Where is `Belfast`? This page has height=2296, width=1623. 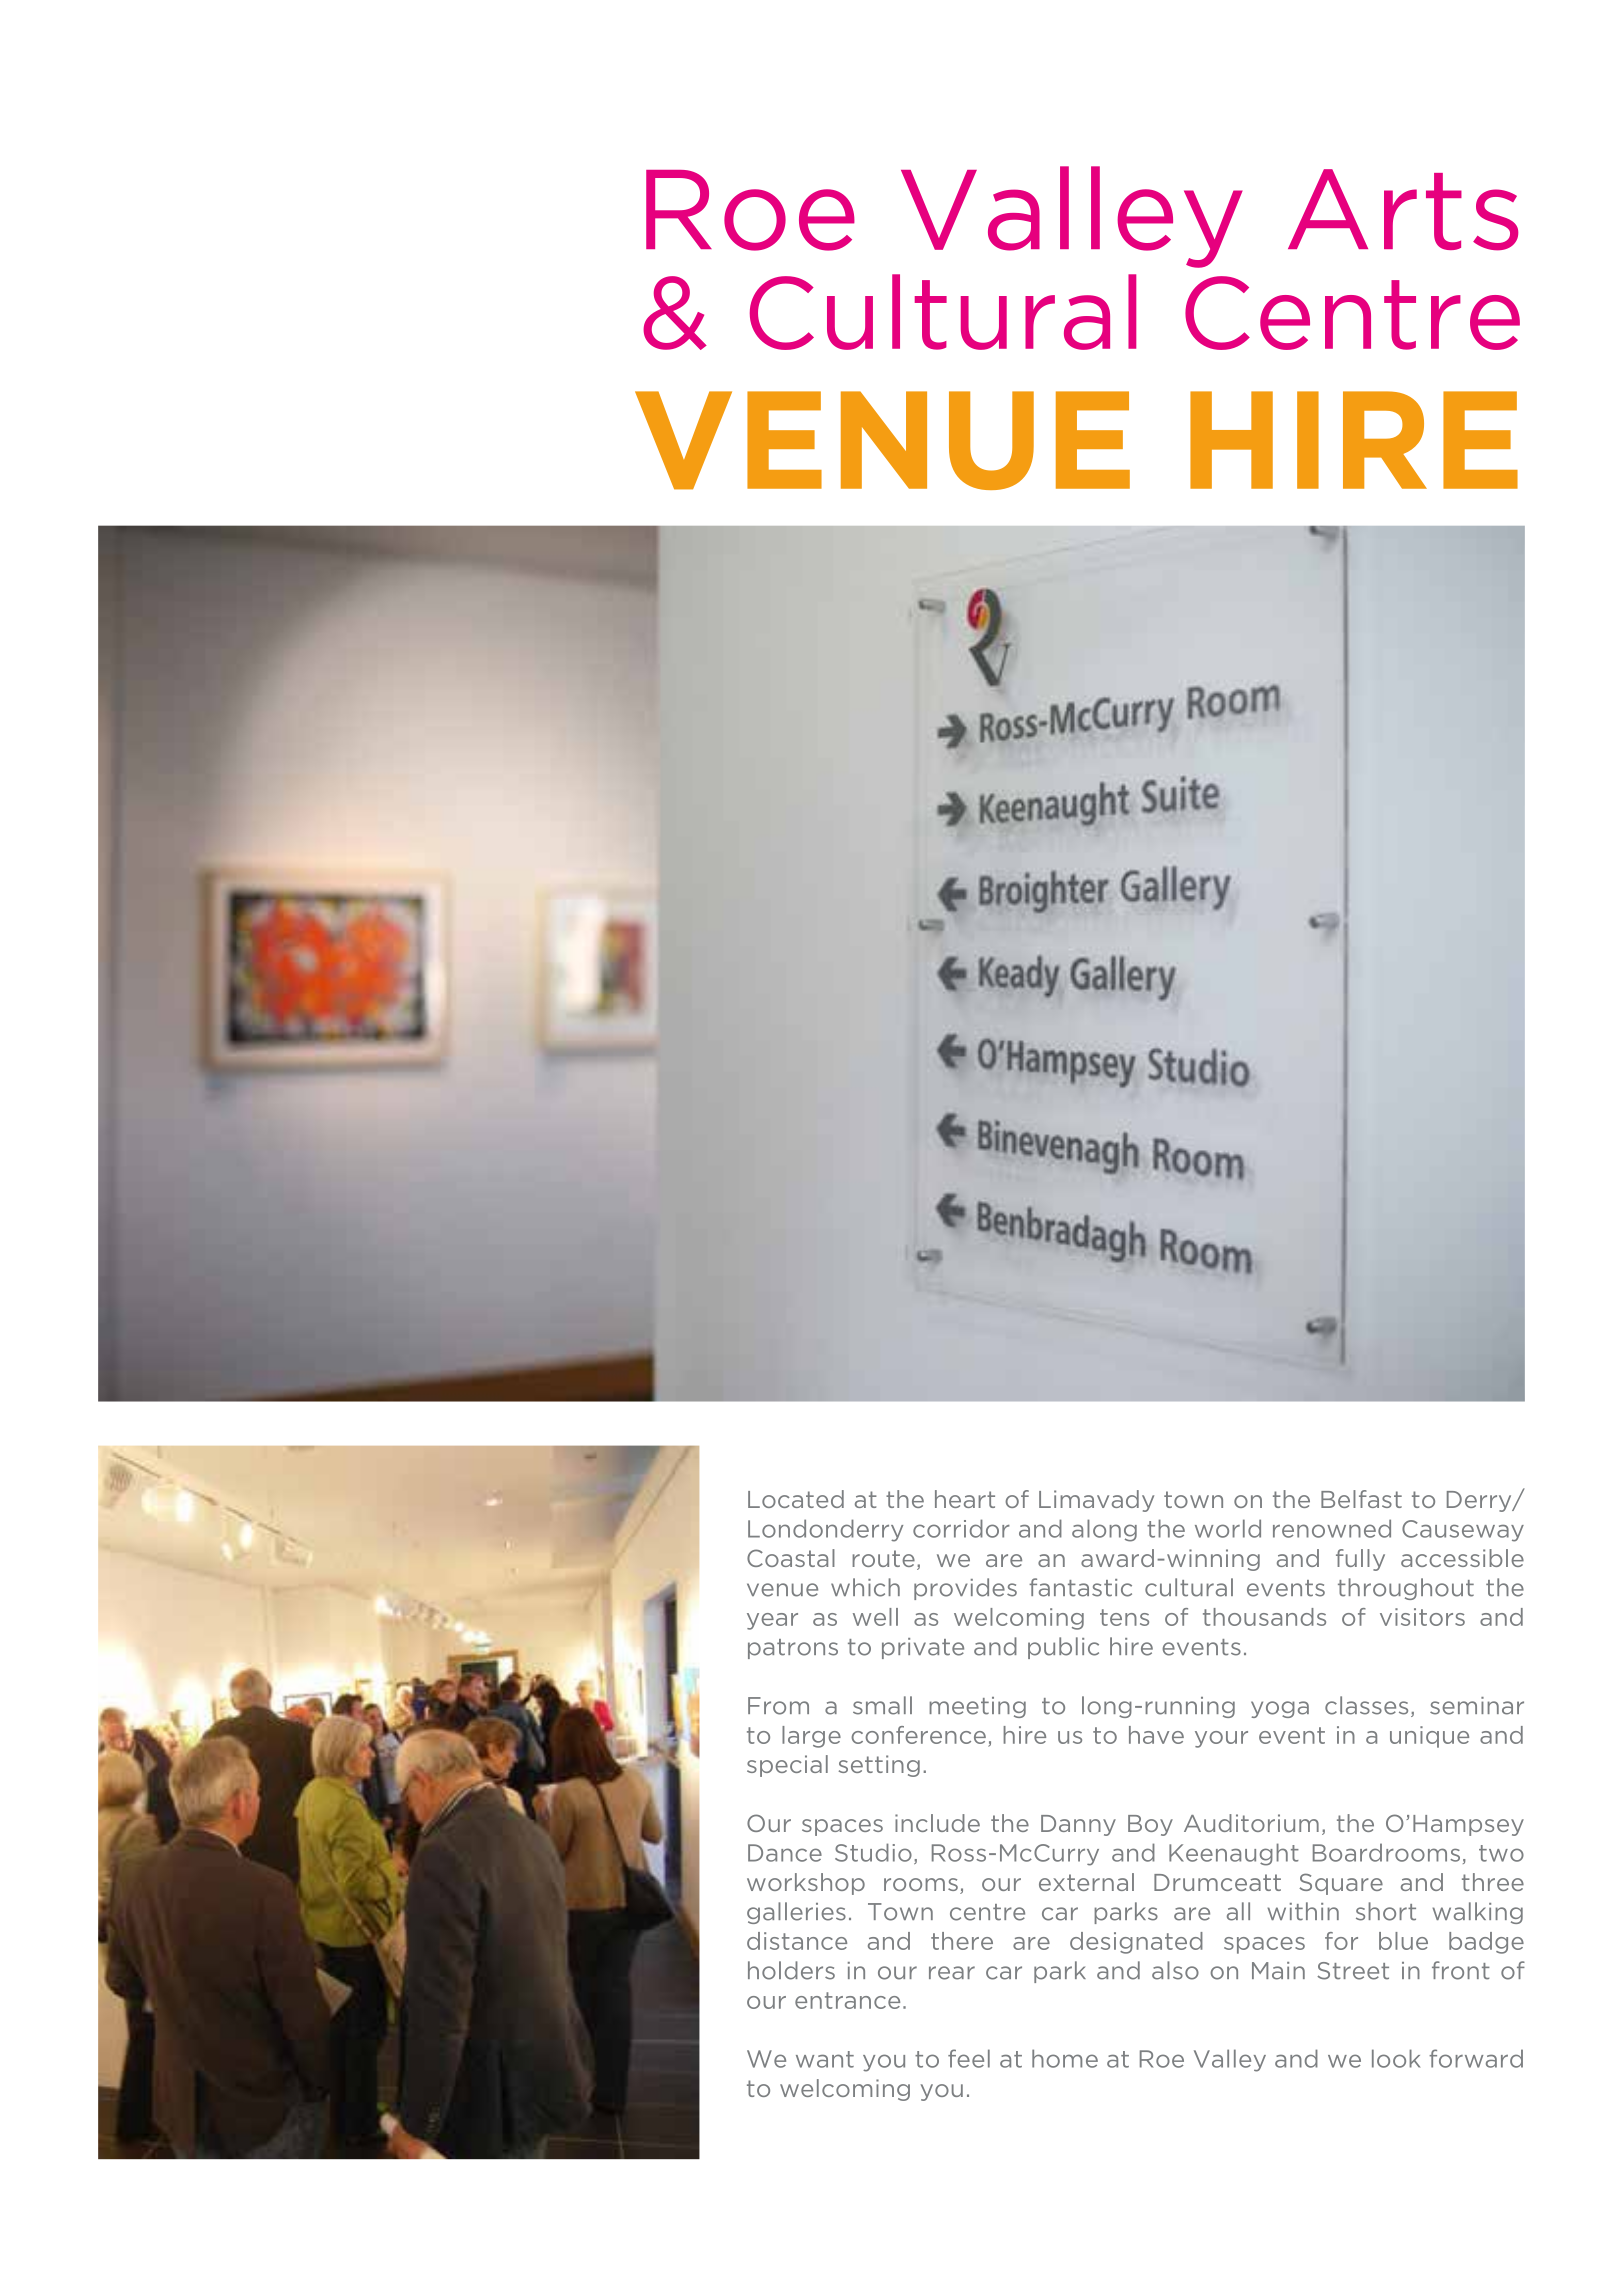
Belfast is located at coordinates (1361, 1499).
